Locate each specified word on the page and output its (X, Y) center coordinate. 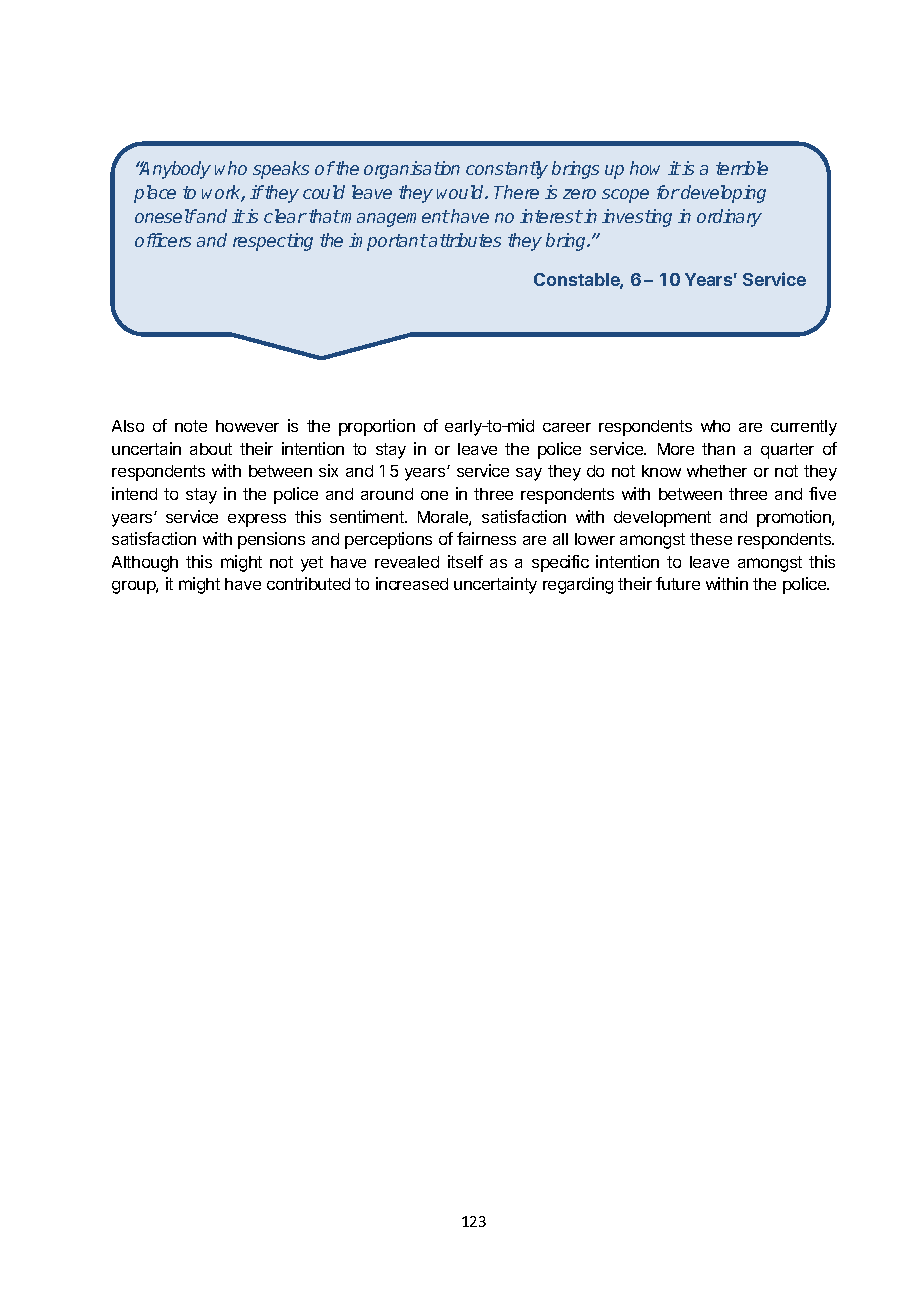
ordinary (729, 218)
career (567, 427)
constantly (507, 170)
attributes (464, 240)
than (718, 449)
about (211, 449)
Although (145, 564)
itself (465, 561)
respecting (273, 242)
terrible (742, 168)
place (155, 194)
